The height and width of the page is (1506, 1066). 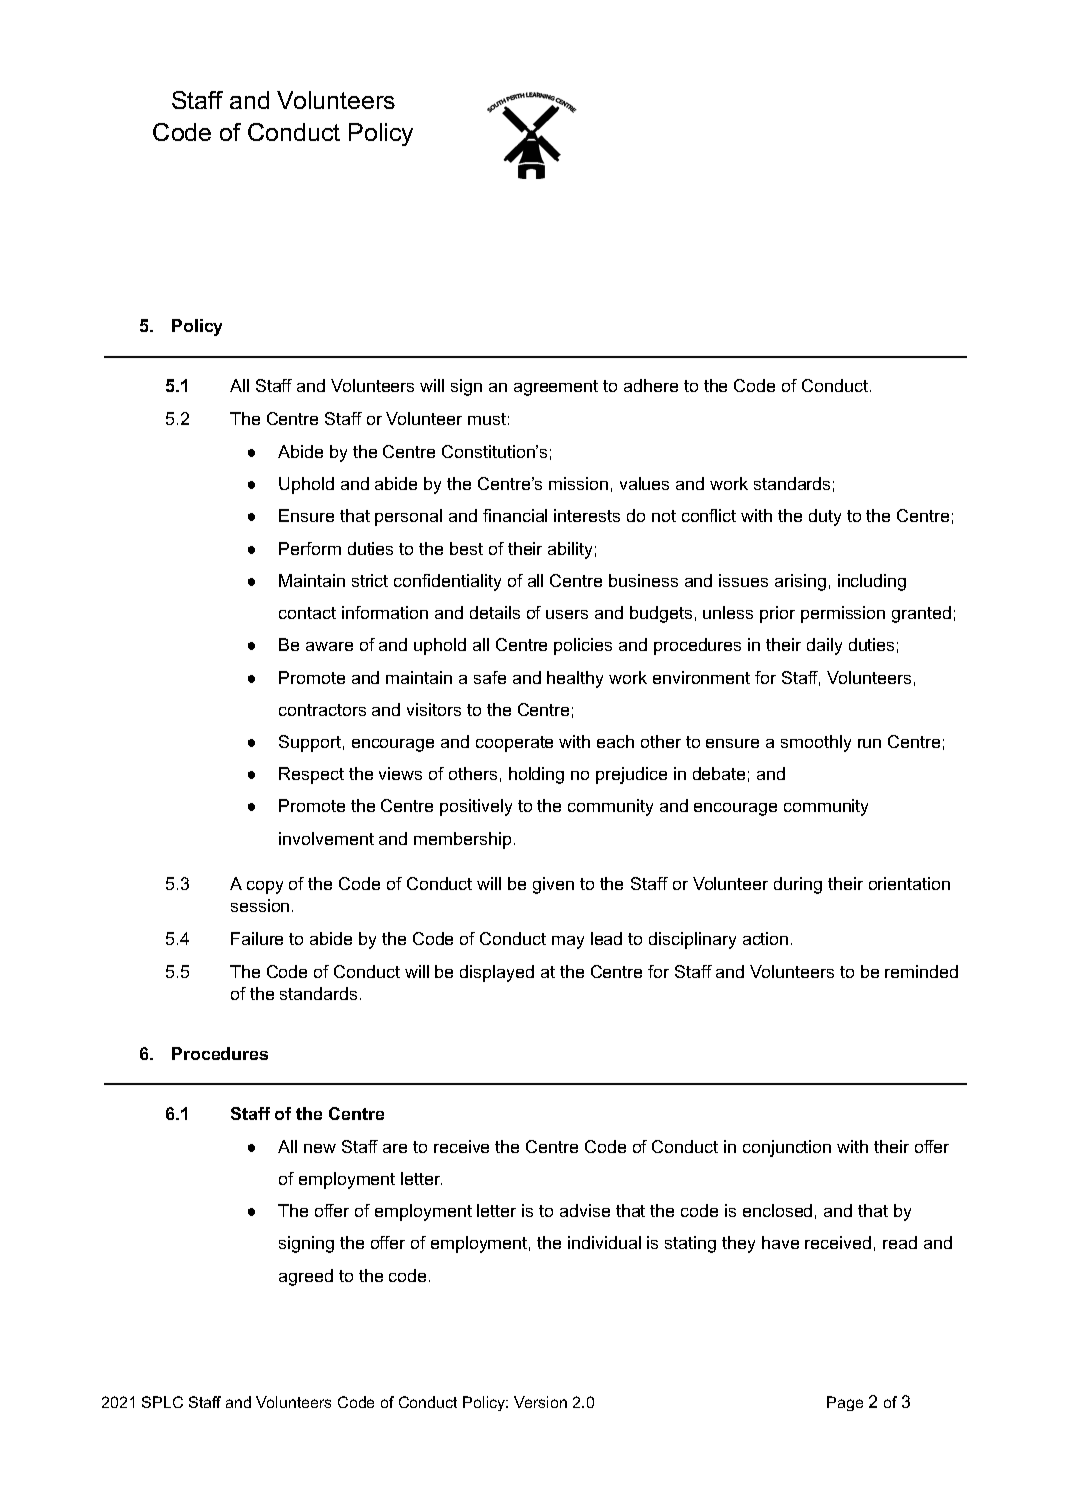 I want to click on duty, so click(x=825, y=517).
